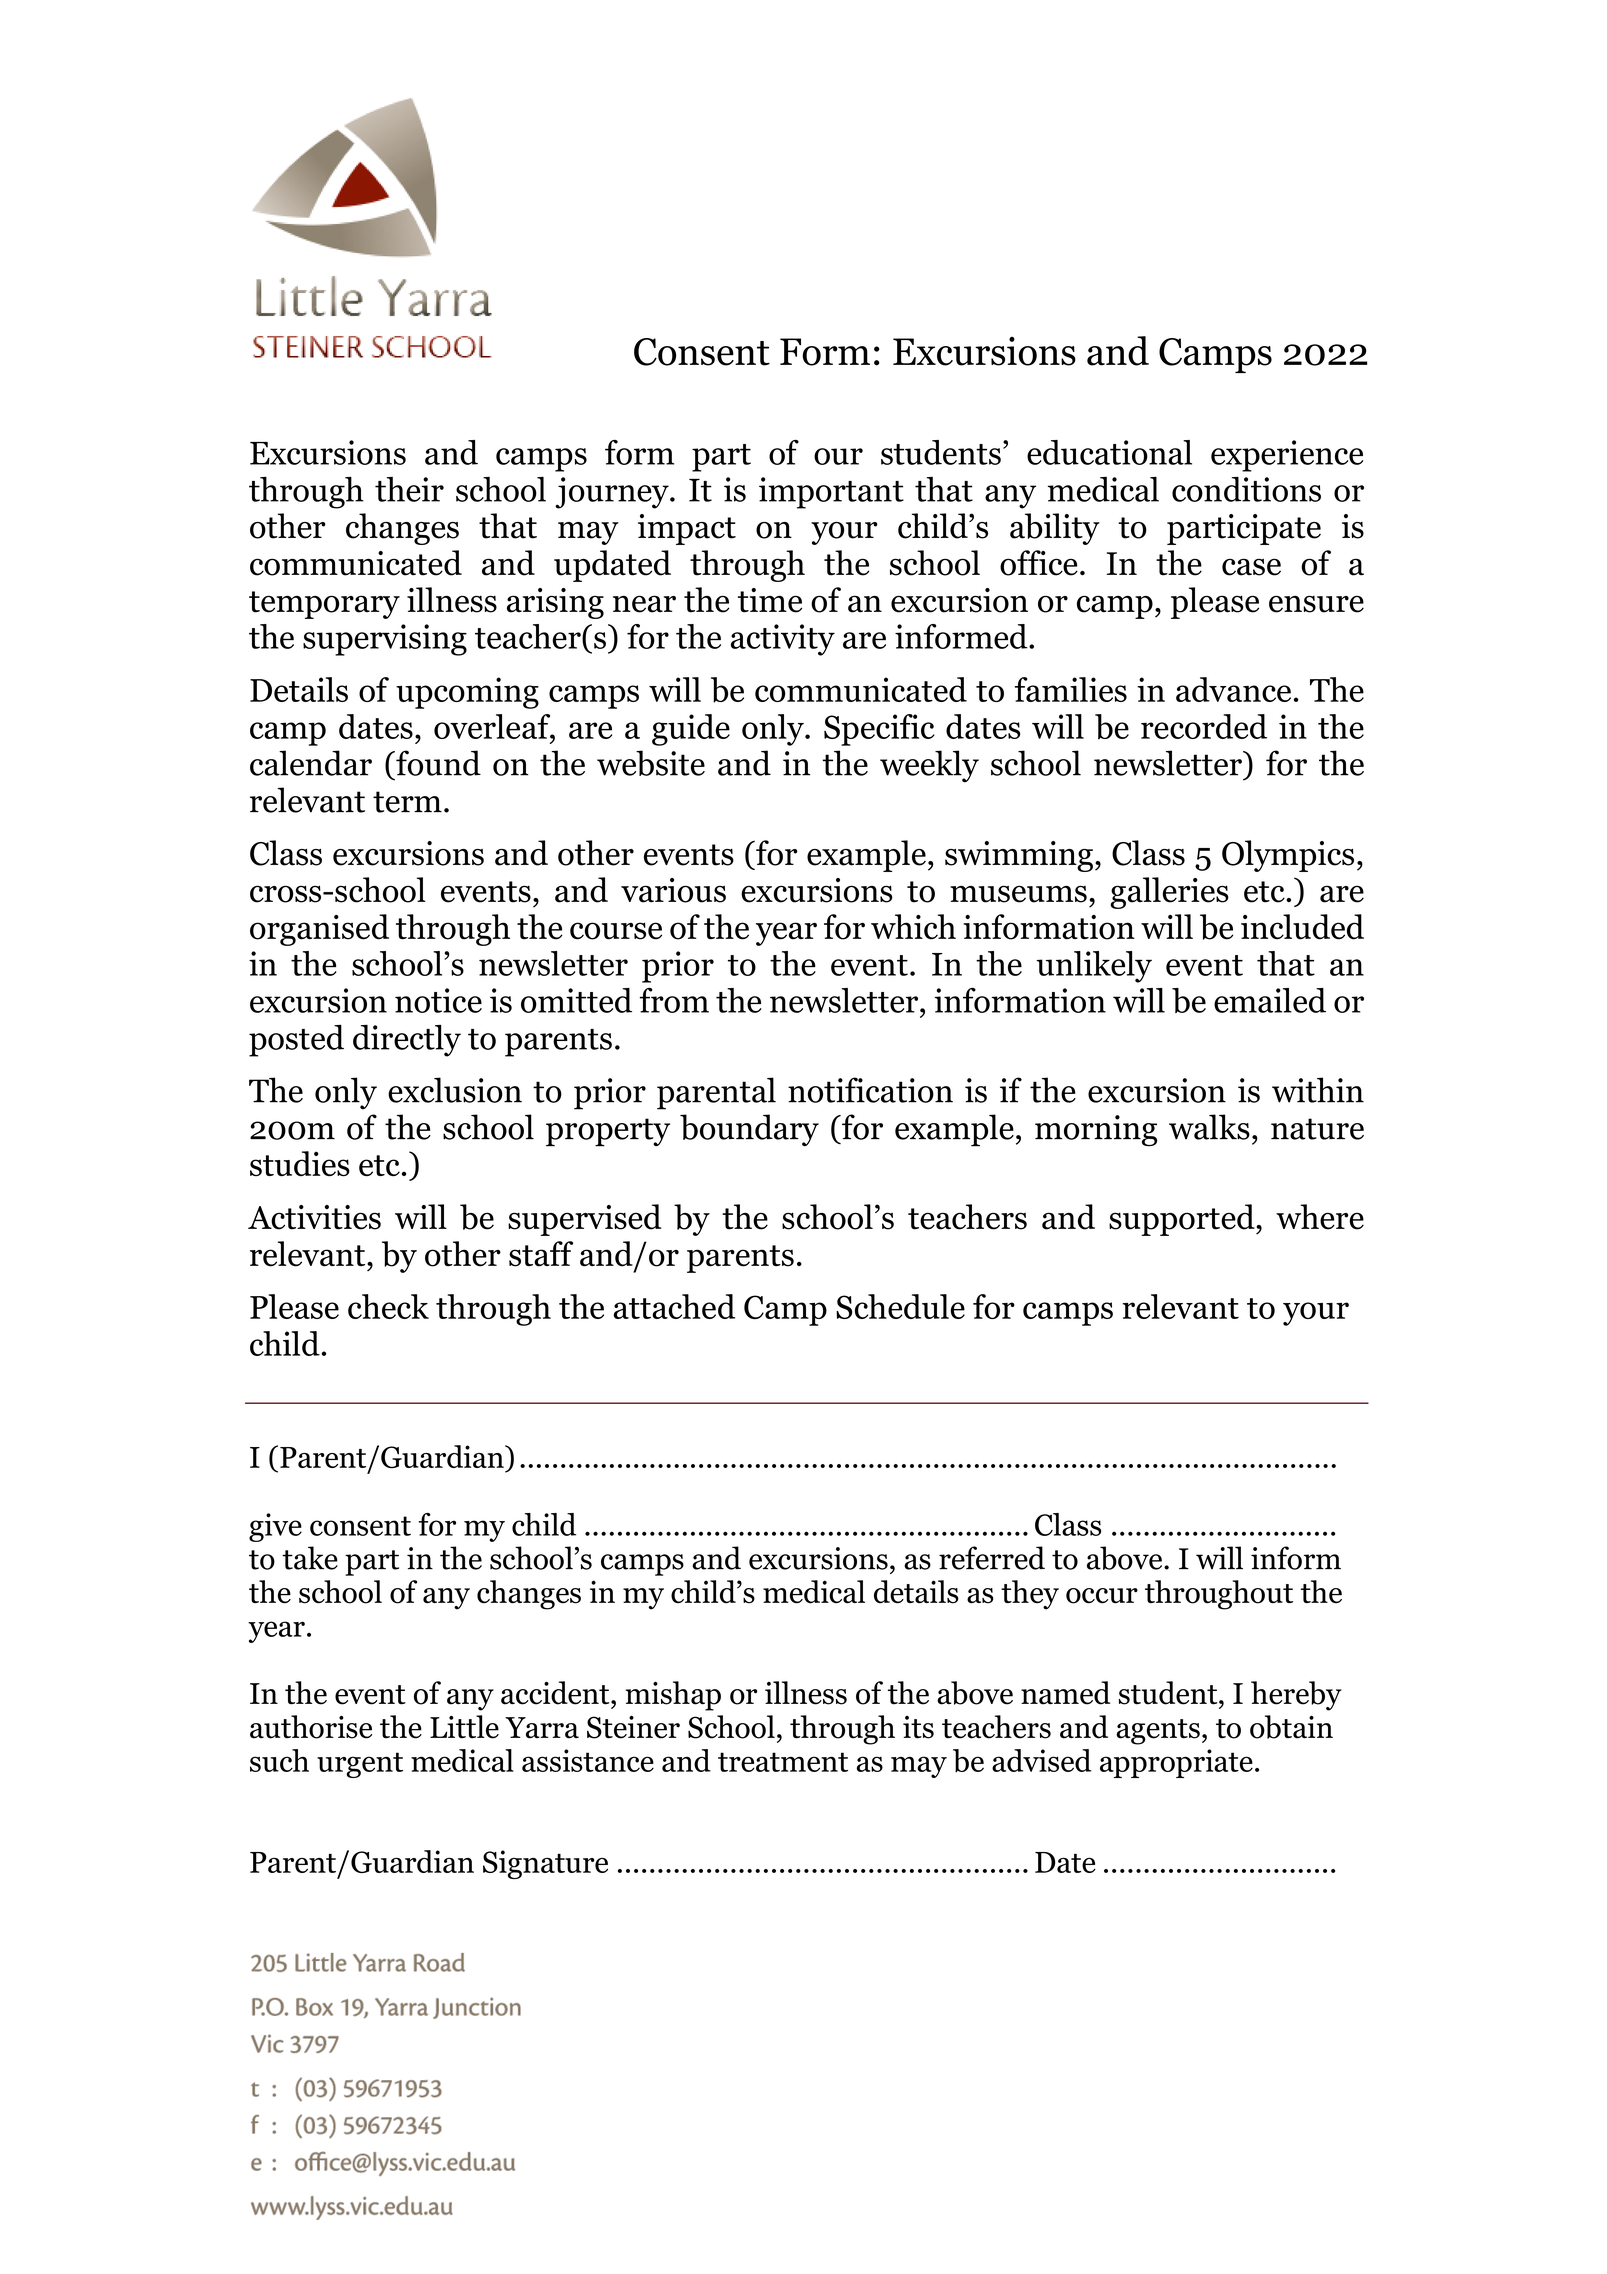 This screenshot has width=1607, height=2274. Describe the element at coordinates (409, 489) in the screenshot. I see `their` at that location.
